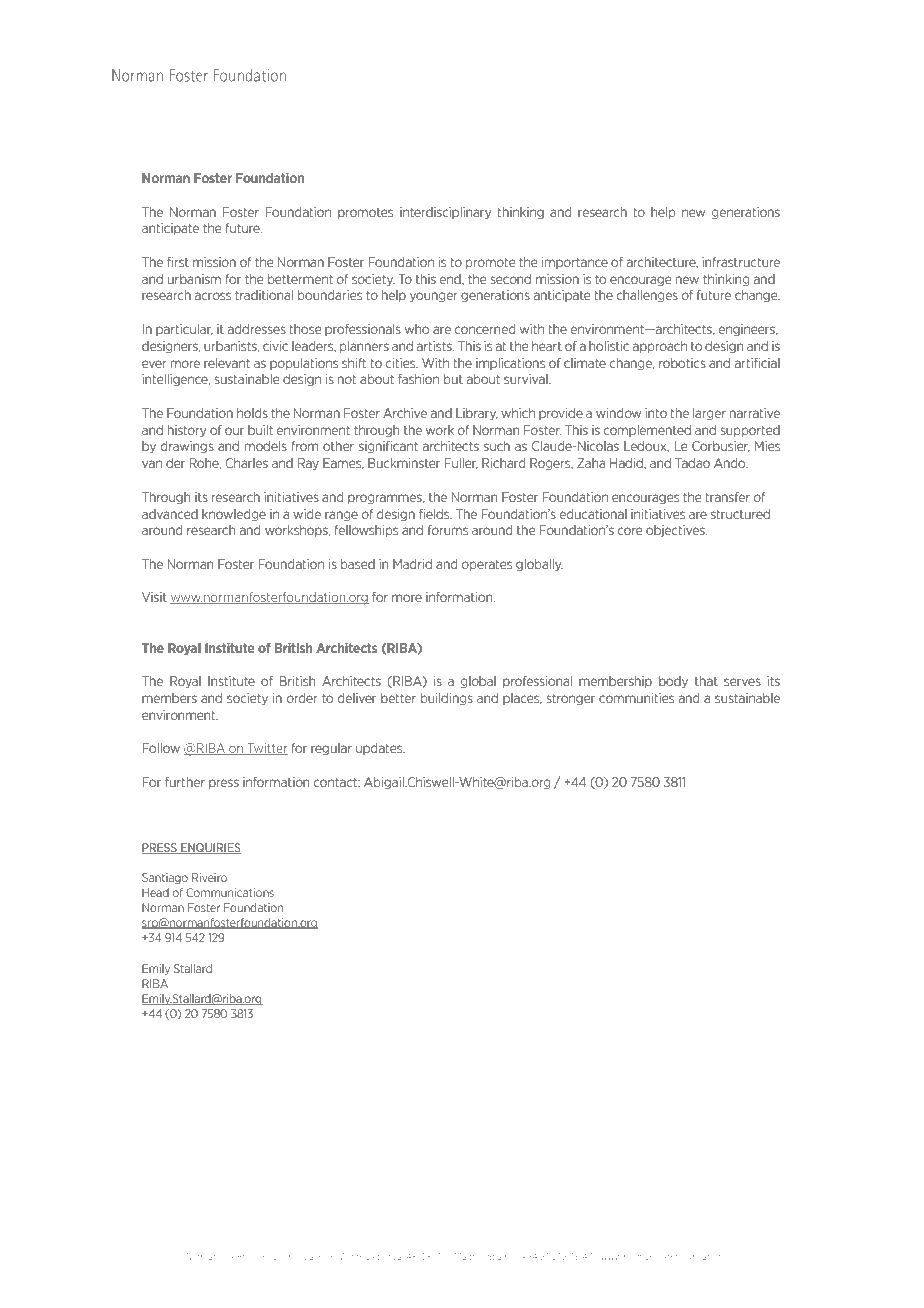  I want to click on Twitter, so click(266, 749).
